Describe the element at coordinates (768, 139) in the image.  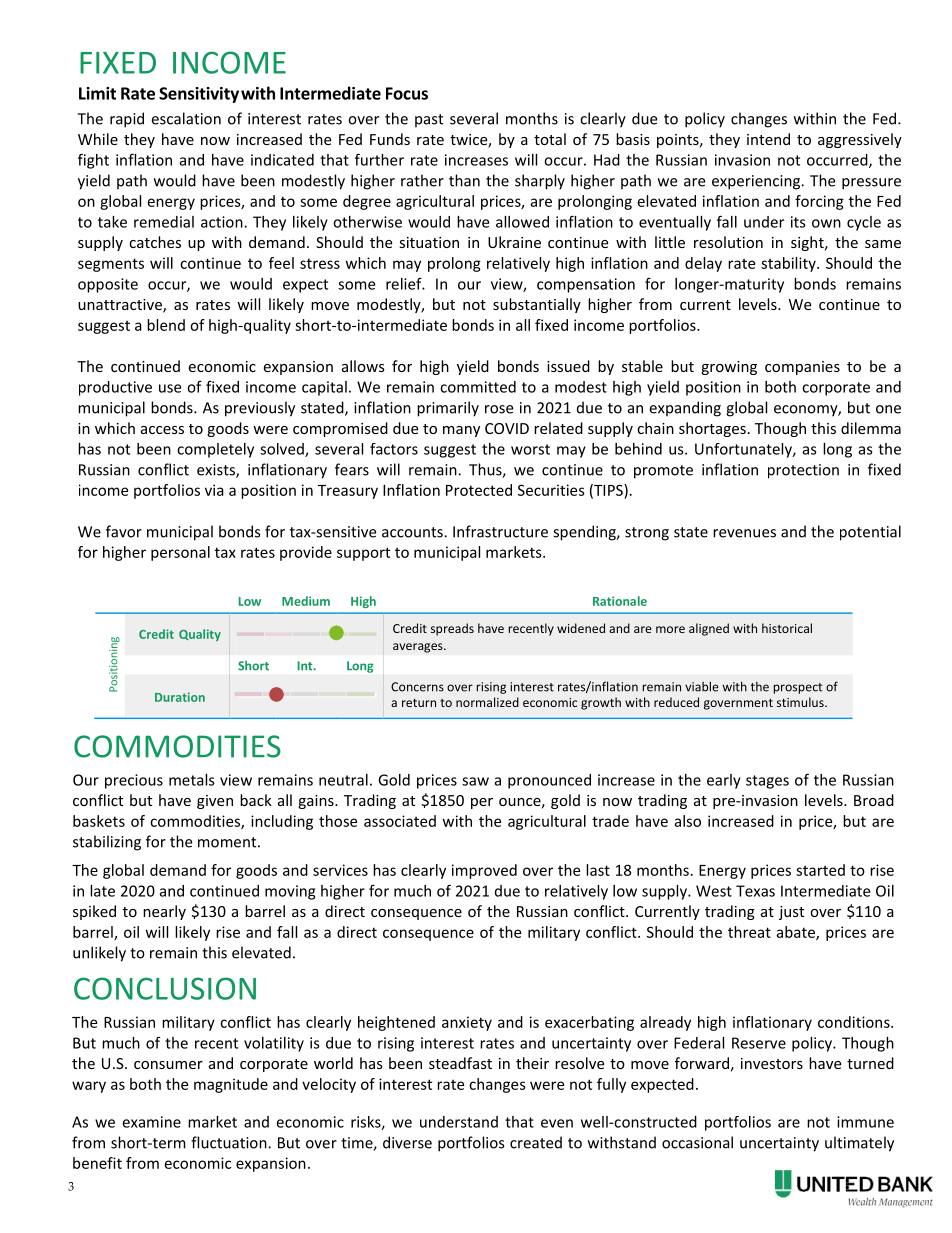
I see `intend` at that location.
